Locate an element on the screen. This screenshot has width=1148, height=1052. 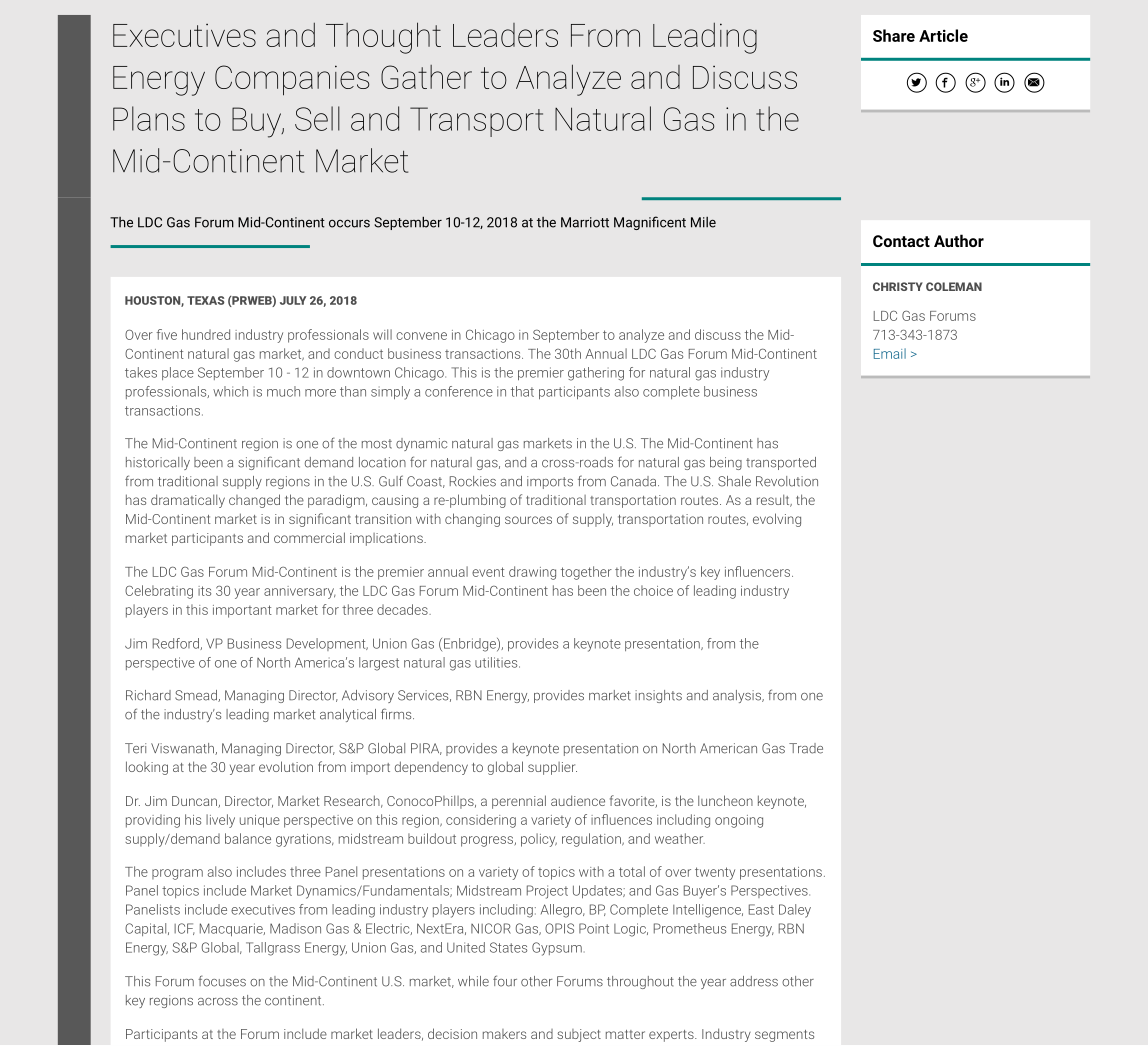
Share is located at coordinates (894, 35).
